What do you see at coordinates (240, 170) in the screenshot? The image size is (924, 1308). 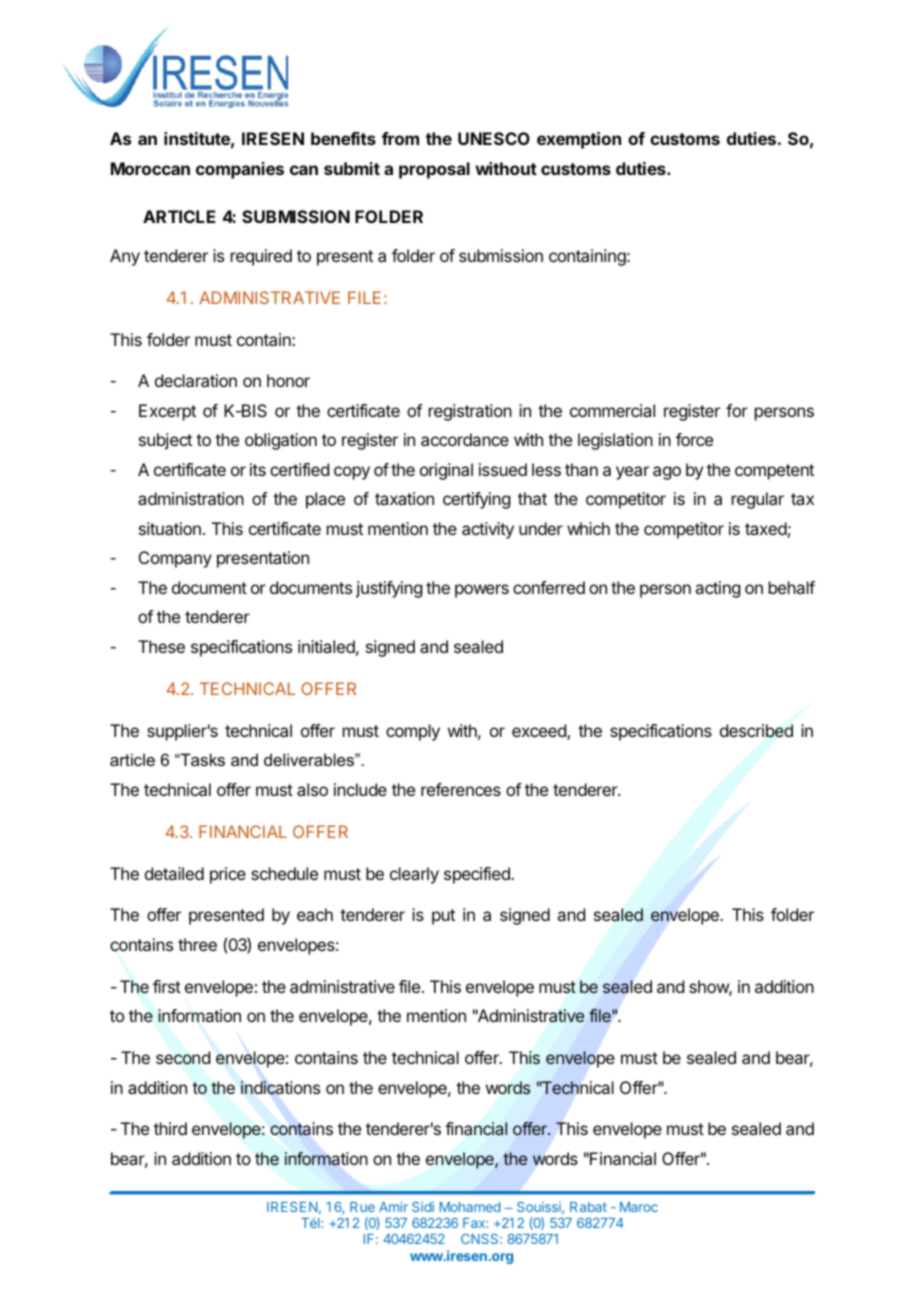 I see `companies` at bounding box center [240, 170].
